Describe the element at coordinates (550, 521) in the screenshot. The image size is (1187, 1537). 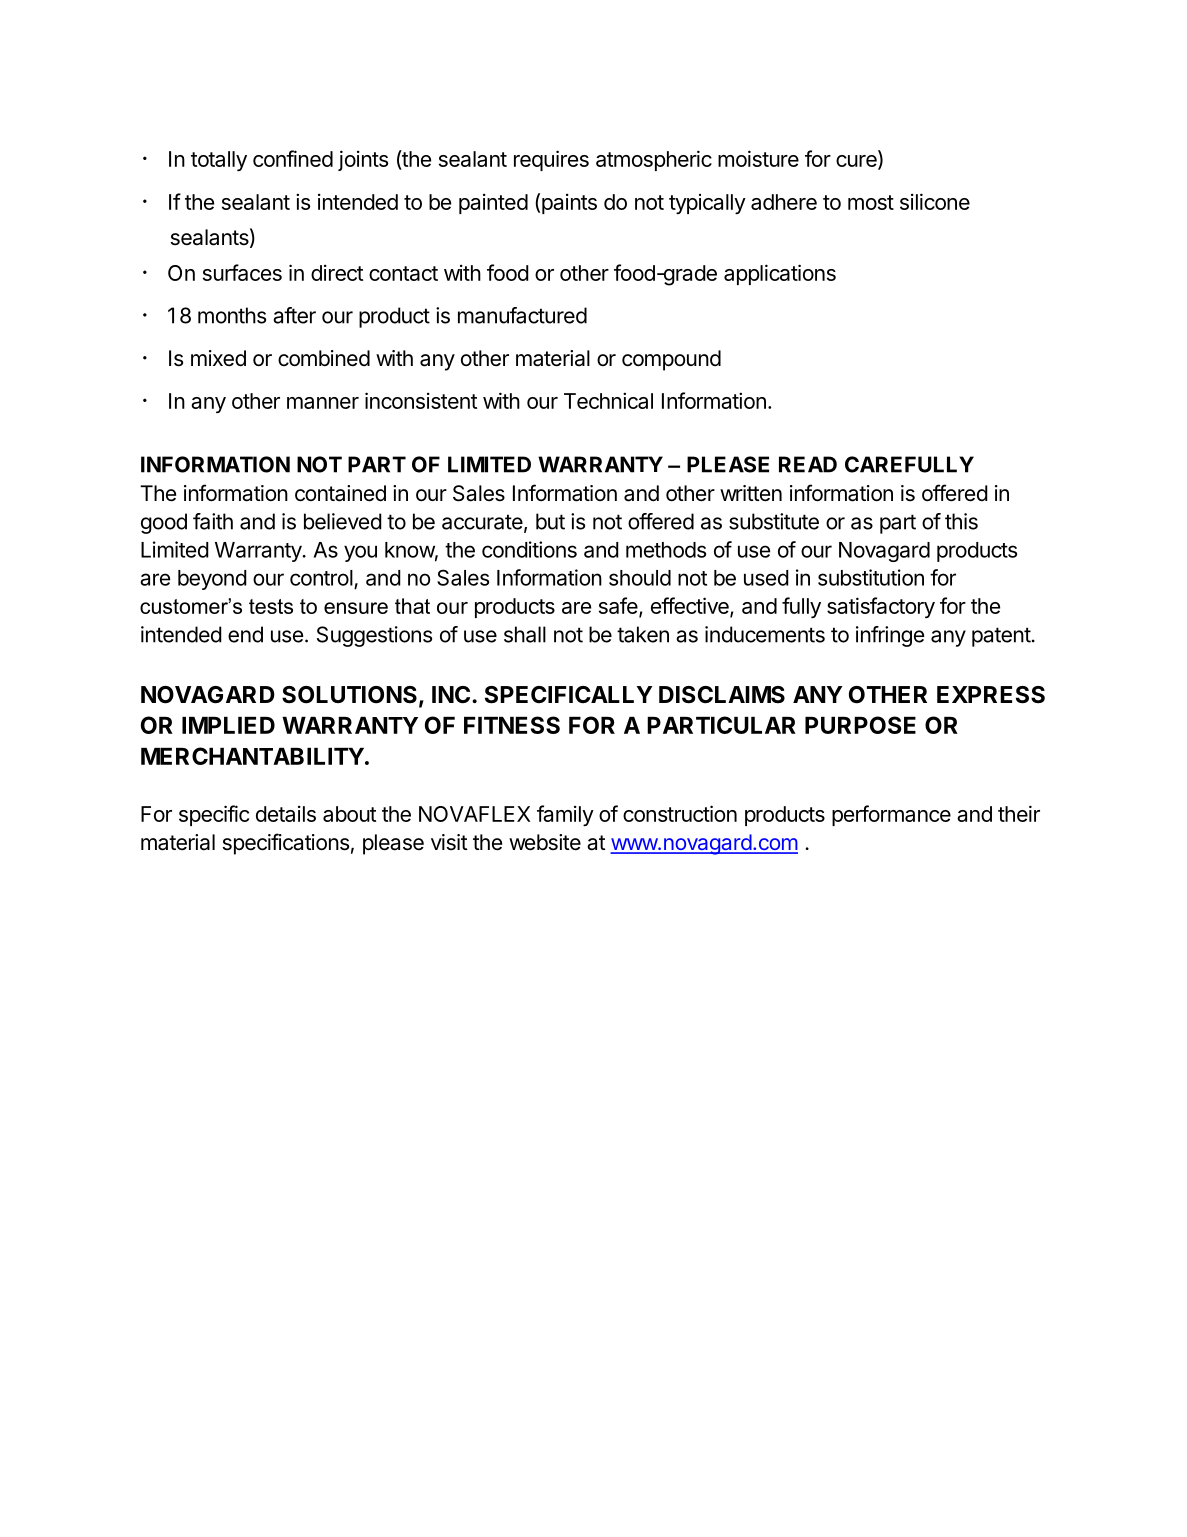
I see `but` at that location.
